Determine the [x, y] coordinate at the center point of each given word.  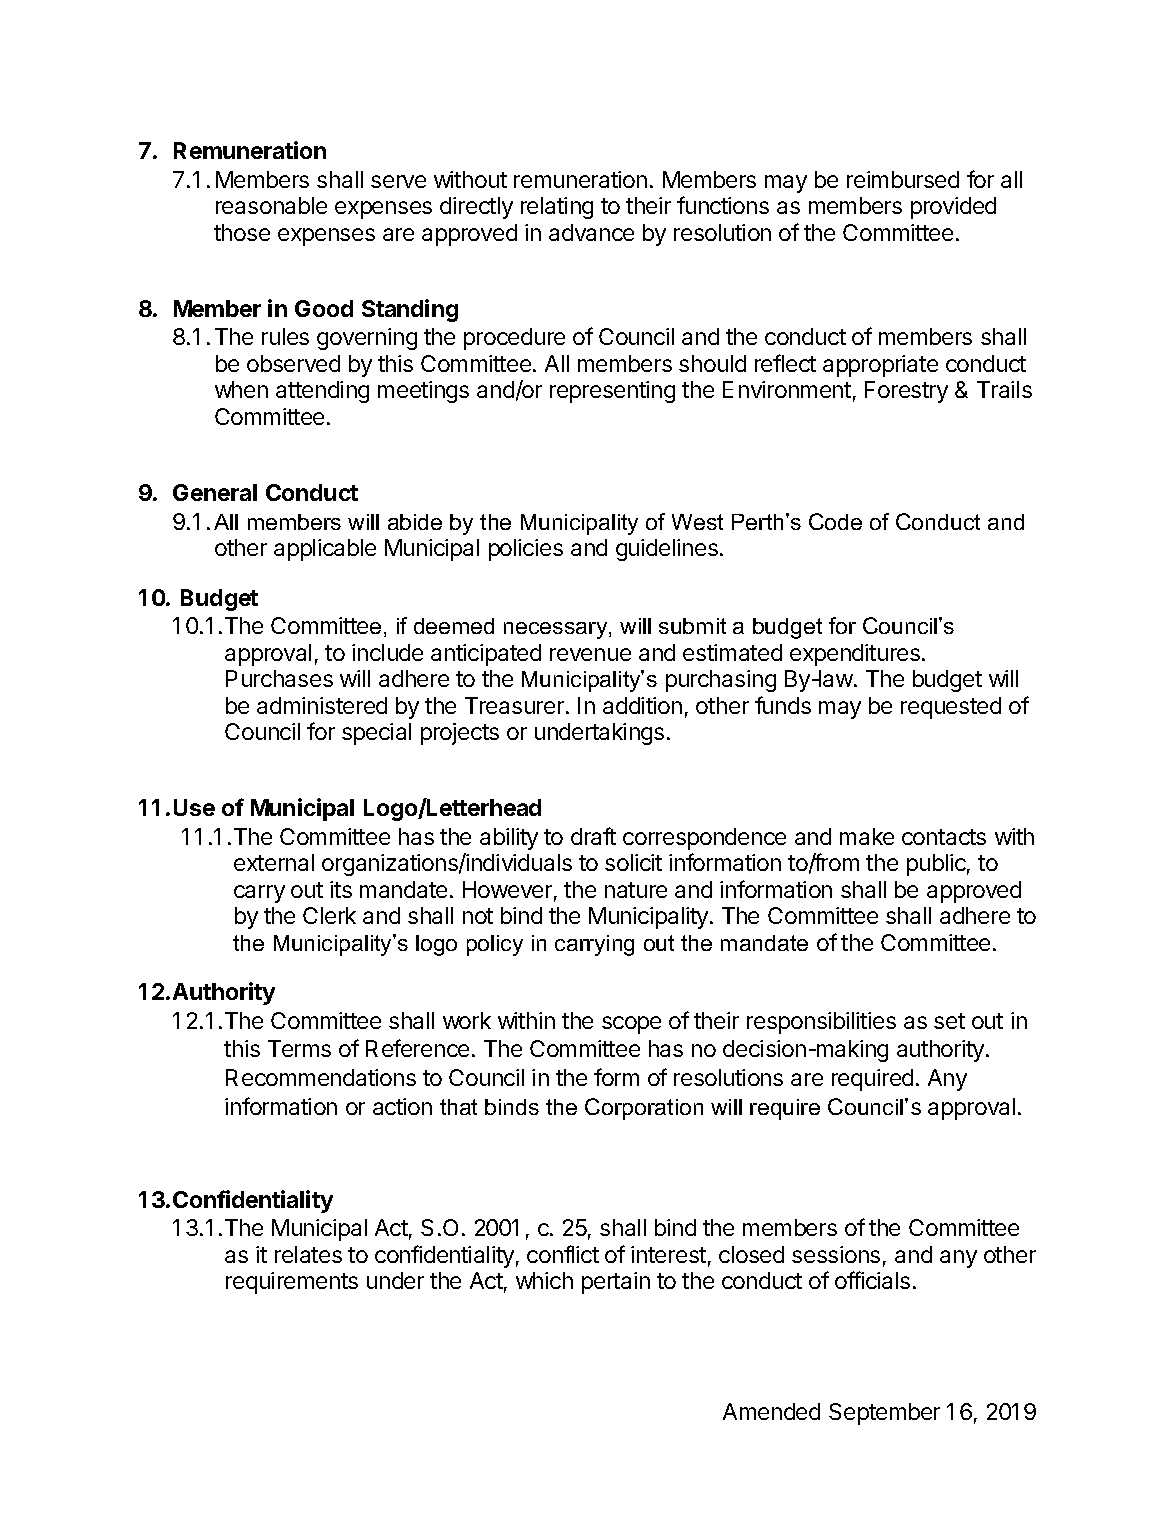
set [949, 1021]
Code [835, 521]
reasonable [271, 205]
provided [953, 208]
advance [591, 232]
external [274, 862]
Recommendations [321, 1077]
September [884, 1414]
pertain [616, 1283]
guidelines [667, 550]
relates [308, 1254]
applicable [325, 550]
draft [593, 836]
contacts [944, 837]
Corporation [644, 1109]
